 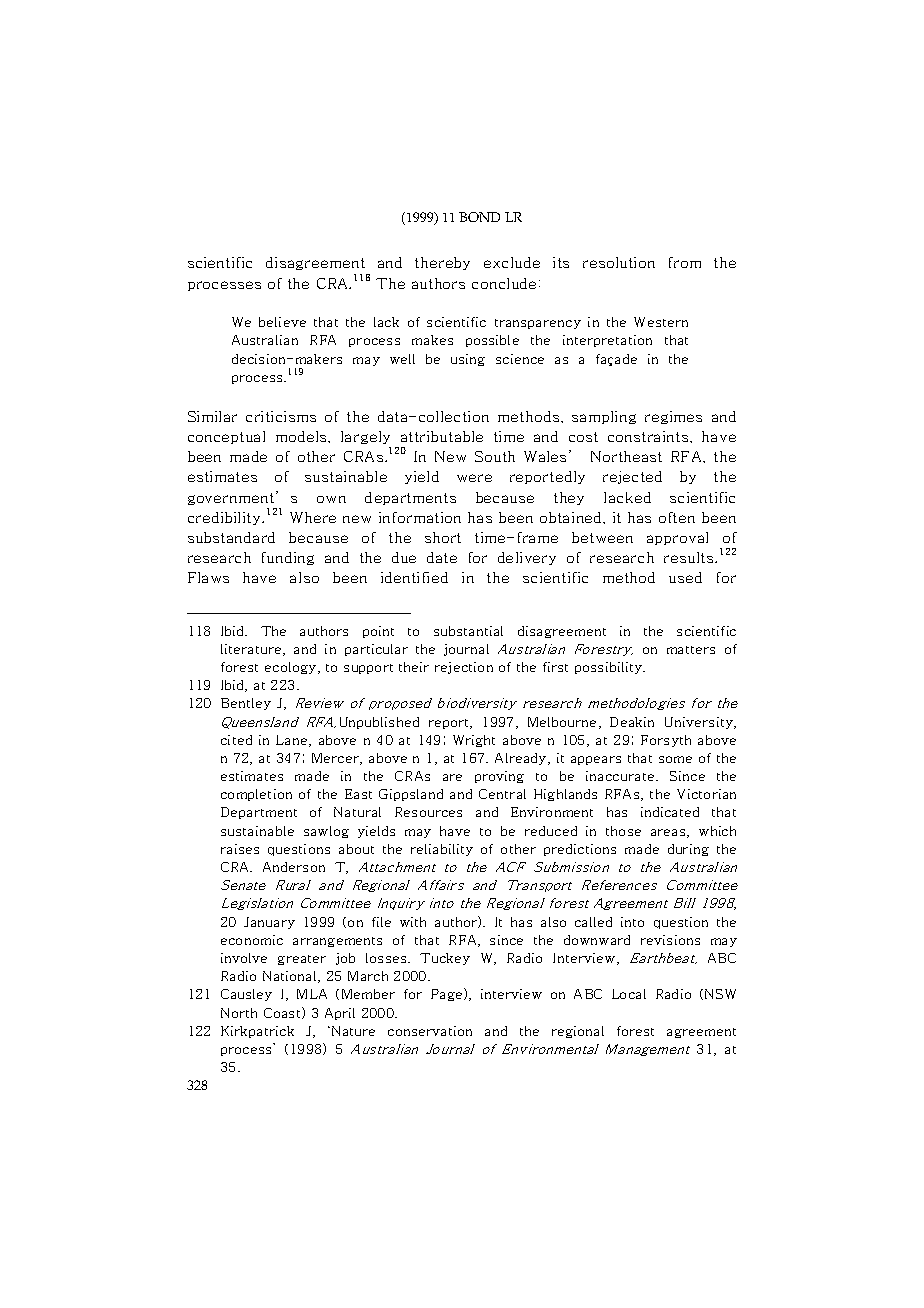 I want to click on literature, so click(x=252, y=650).
